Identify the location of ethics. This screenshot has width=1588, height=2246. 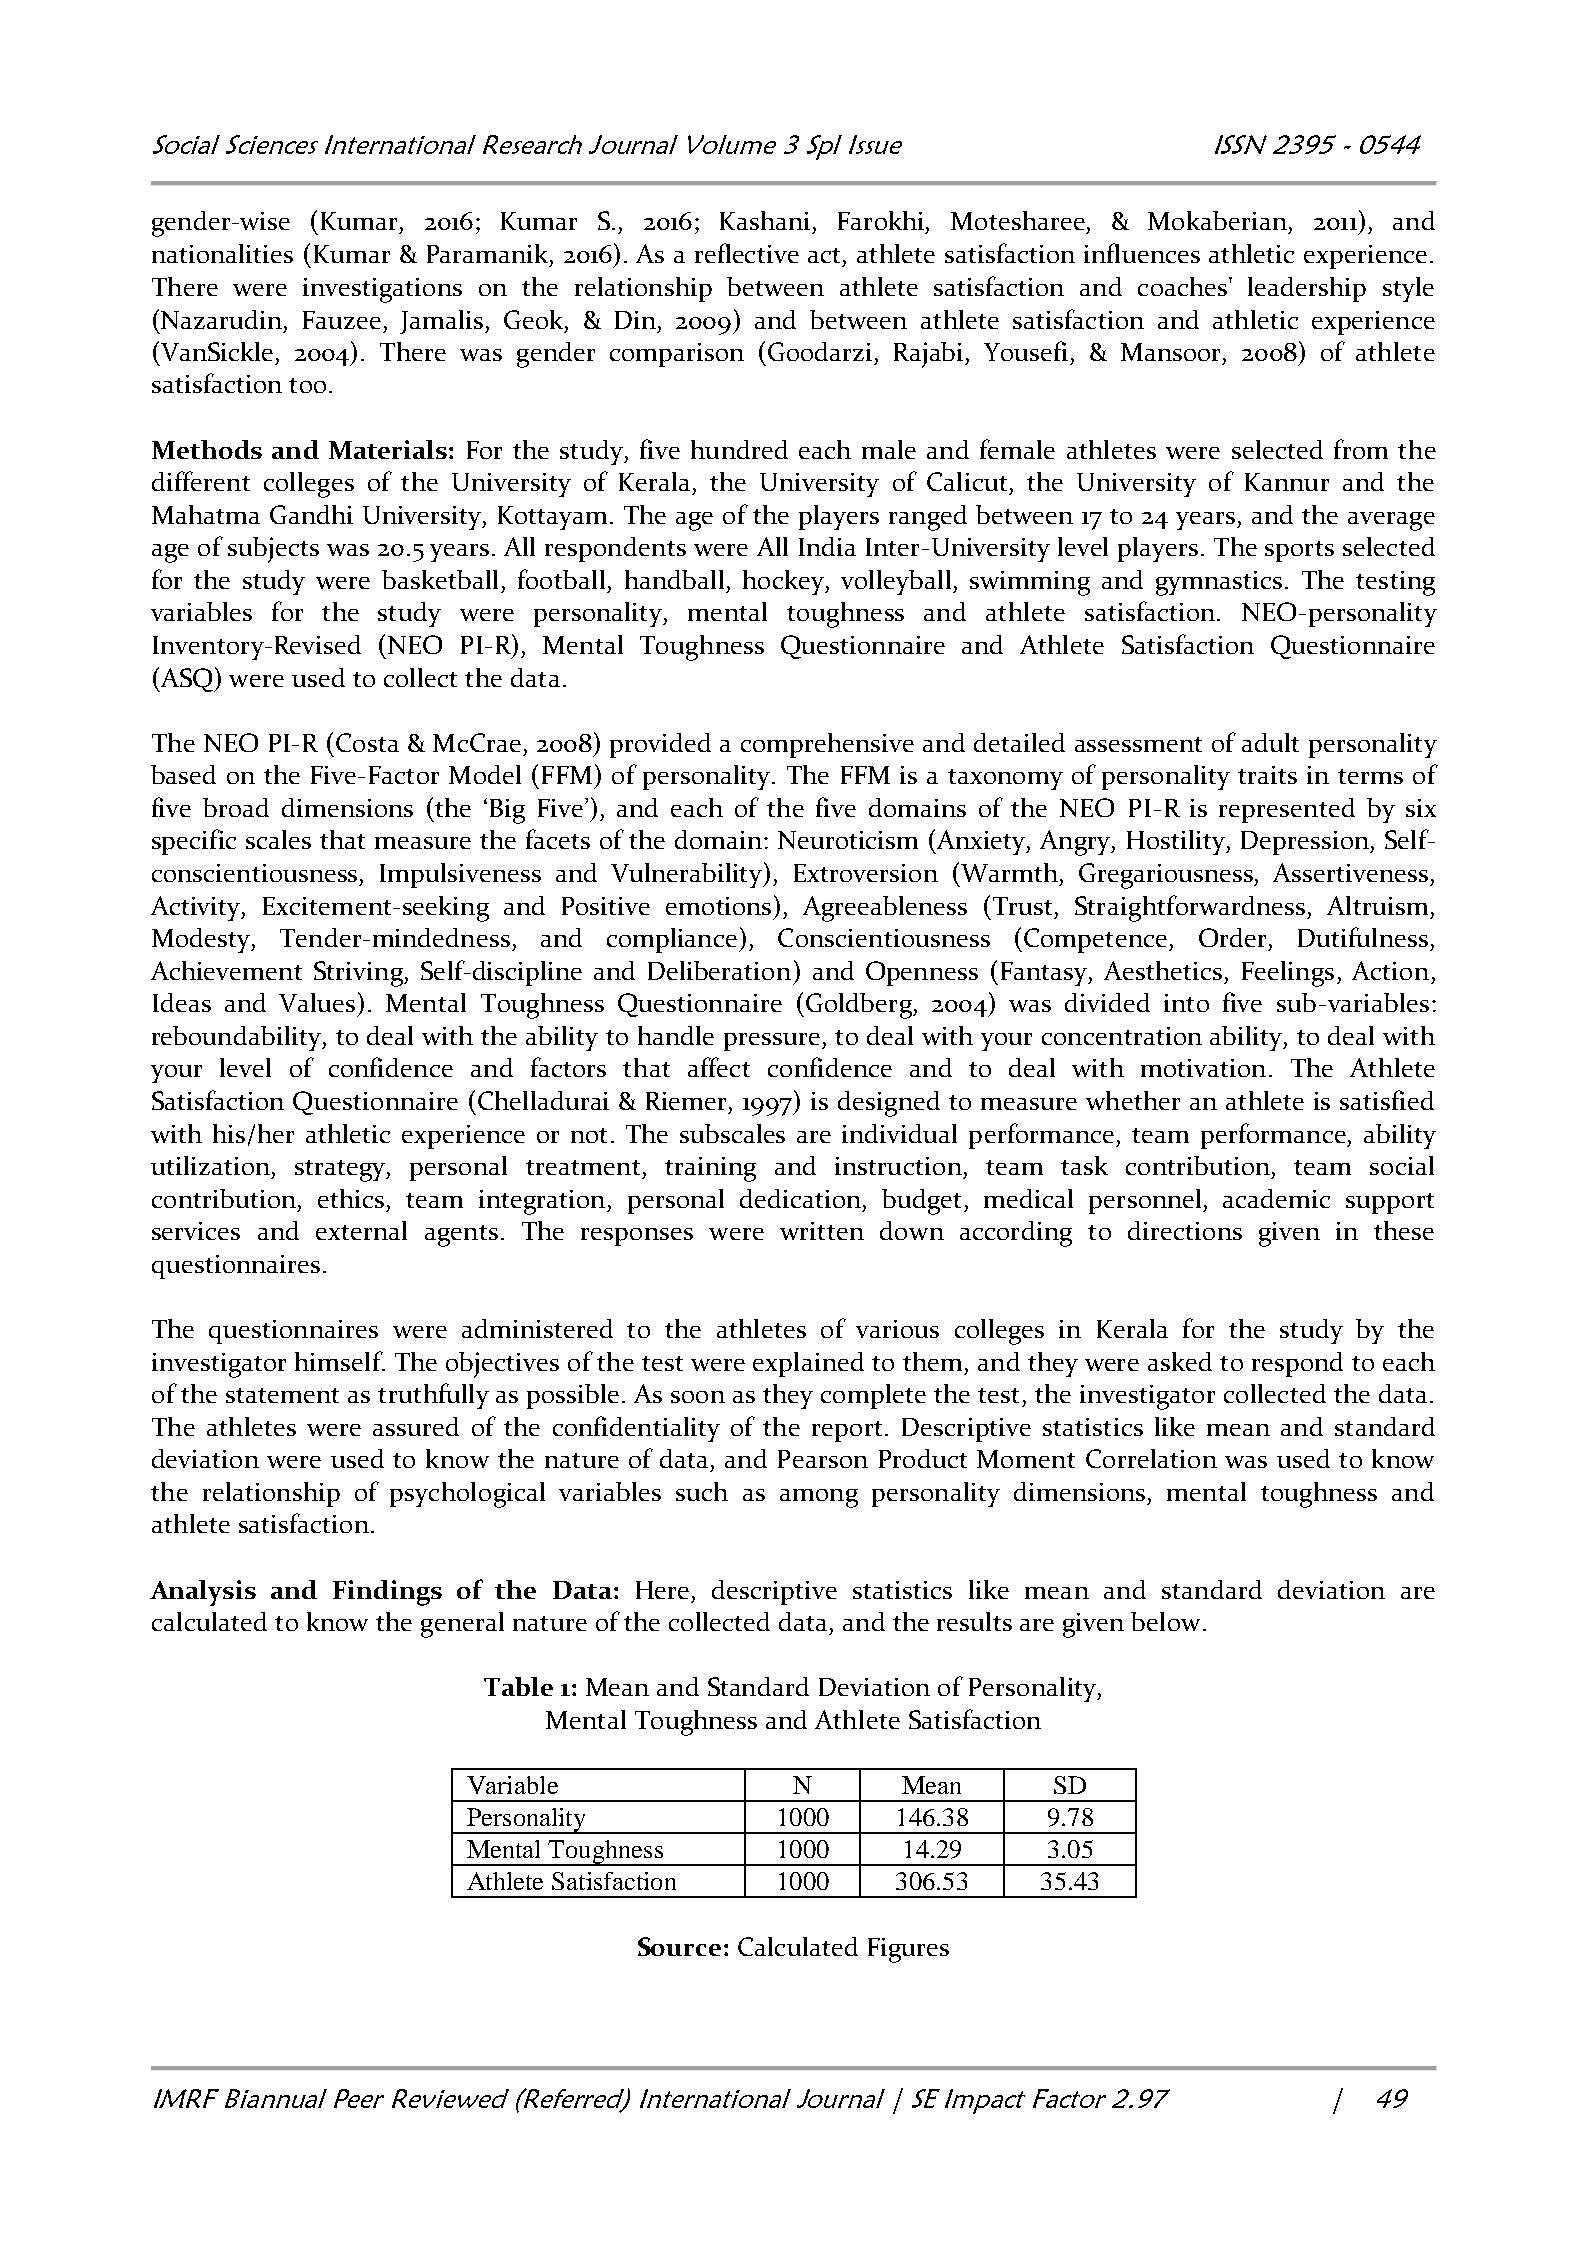
(351, 1198).
